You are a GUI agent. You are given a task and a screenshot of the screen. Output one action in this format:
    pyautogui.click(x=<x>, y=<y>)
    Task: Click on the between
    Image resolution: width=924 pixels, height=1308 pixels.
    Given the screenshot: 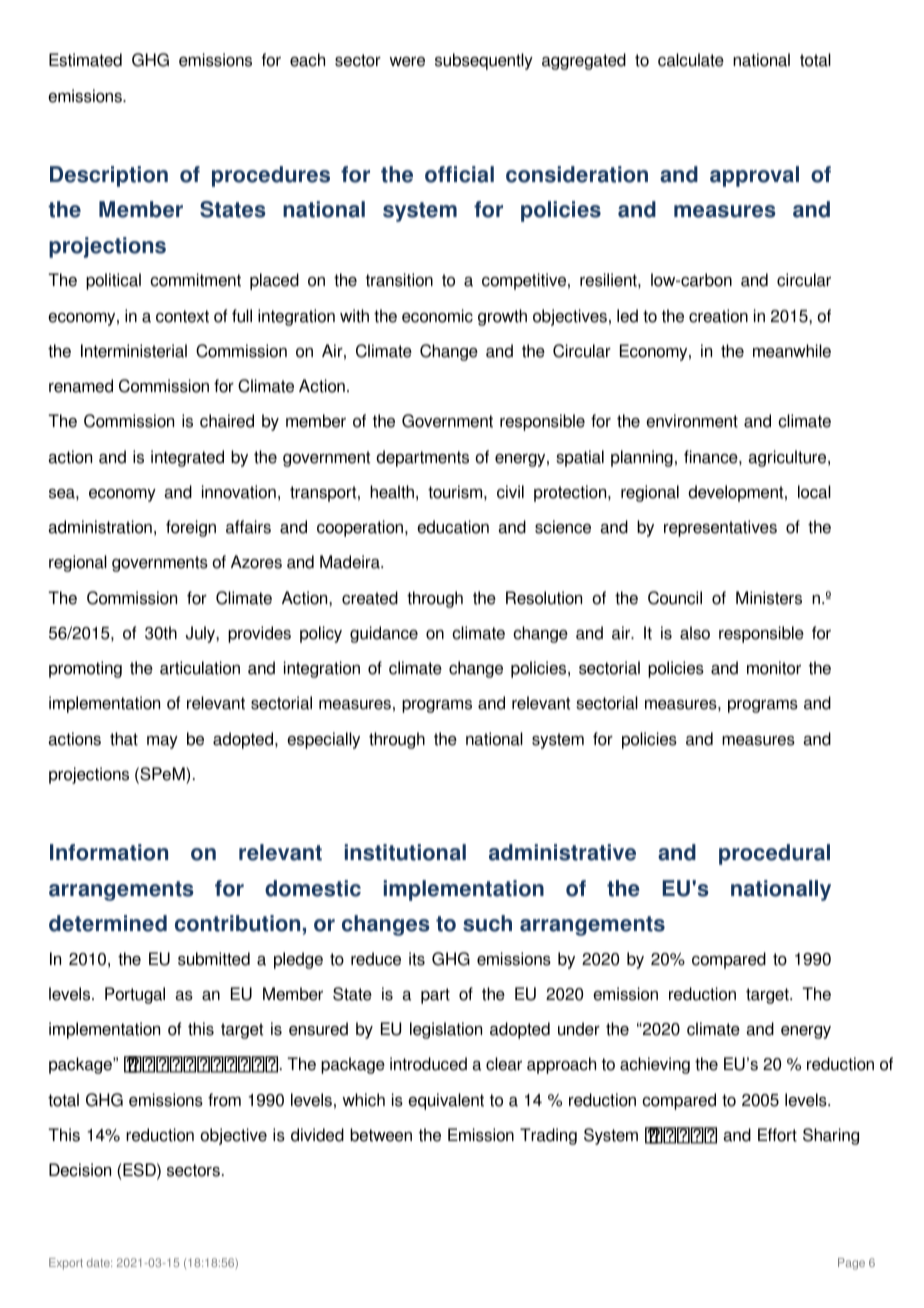 What is the action you would take?
    pyautogui.click(x=381, y=1135)
